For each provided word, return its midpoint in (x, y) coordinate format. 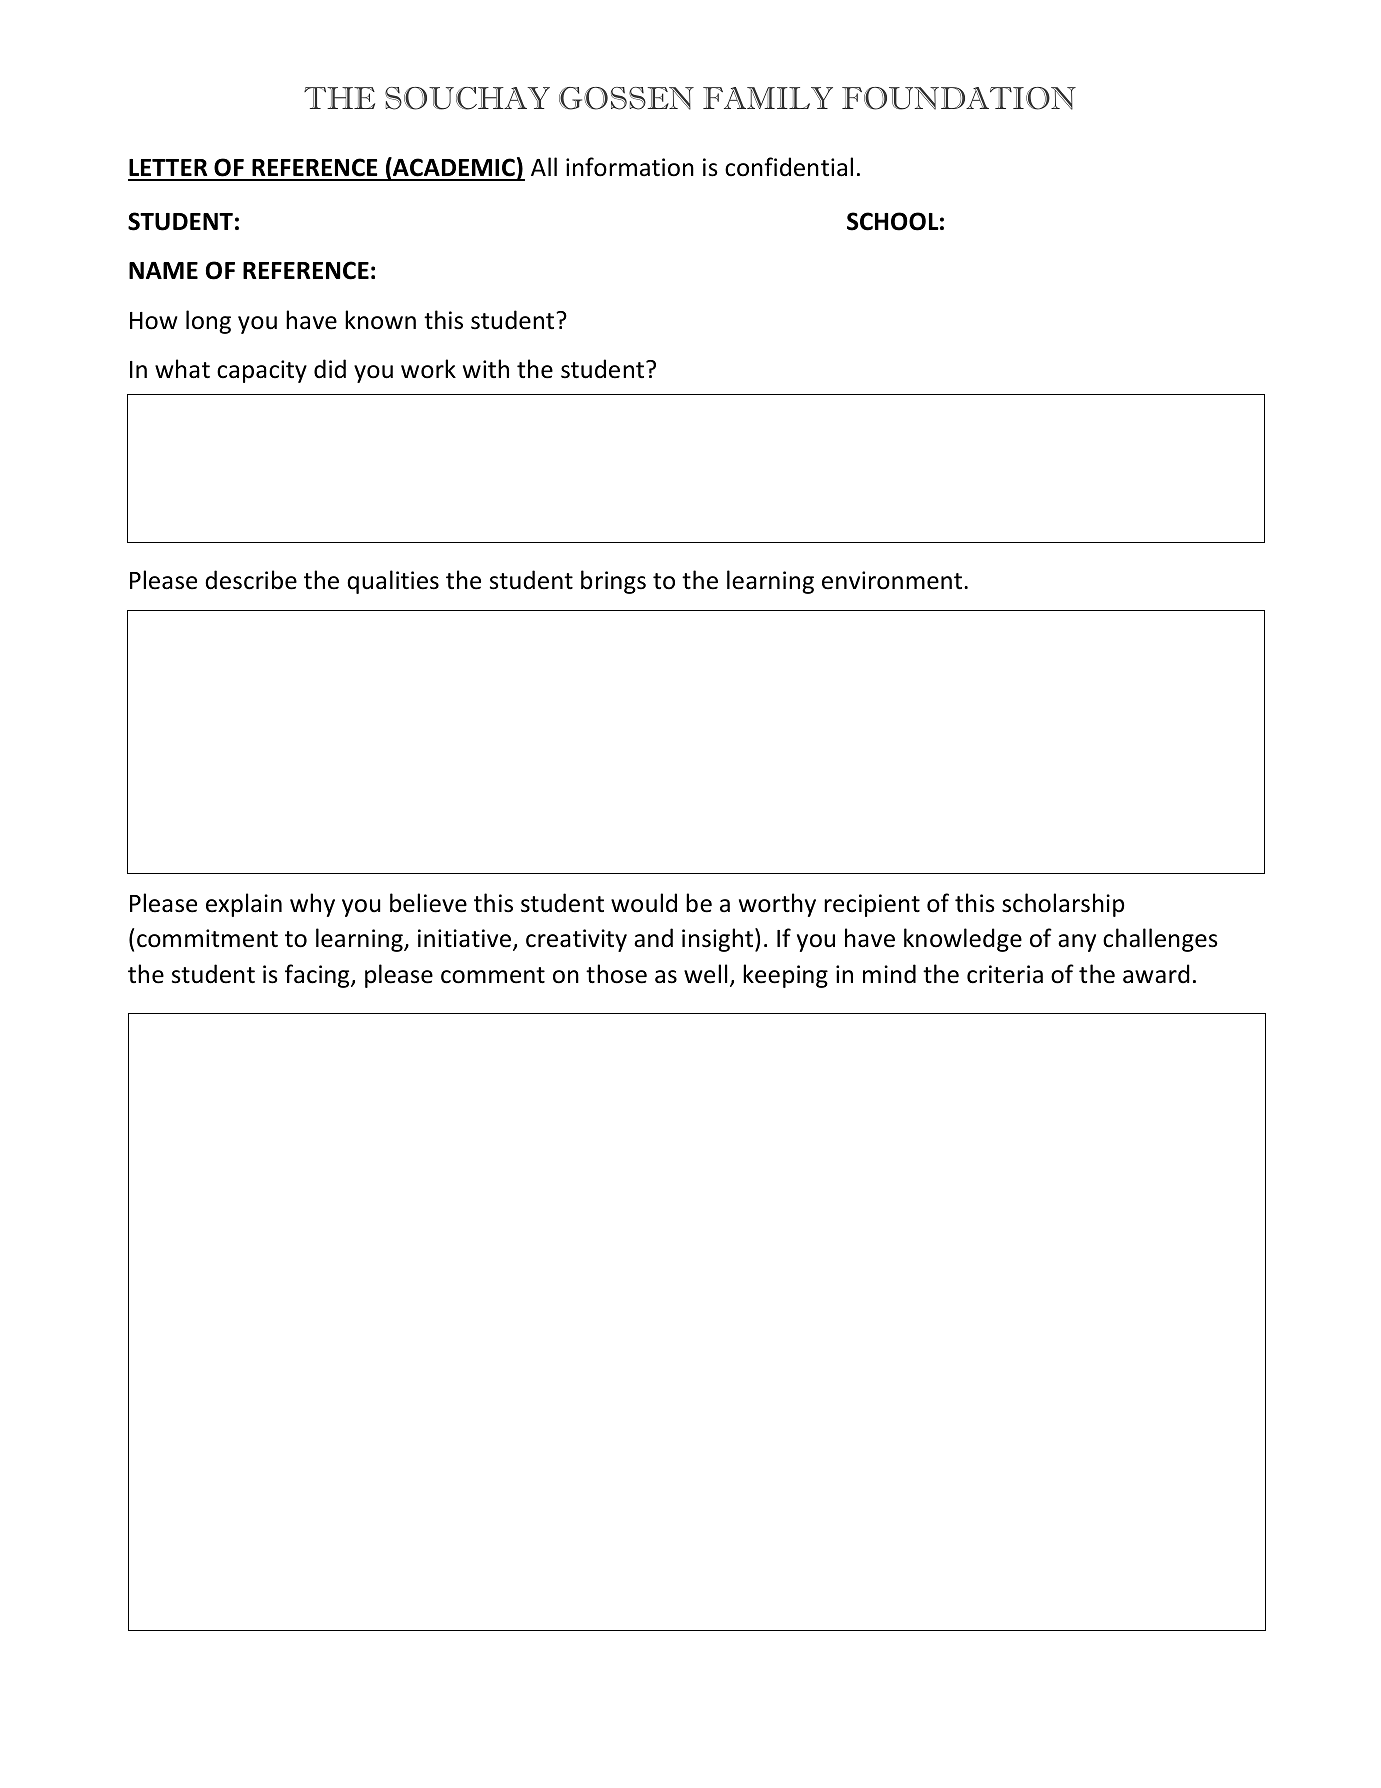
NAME (163, 270)
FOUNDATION (959, 98)
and (653, 938)
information (630, 167)
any (1077, 943)
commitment (207, 938)
